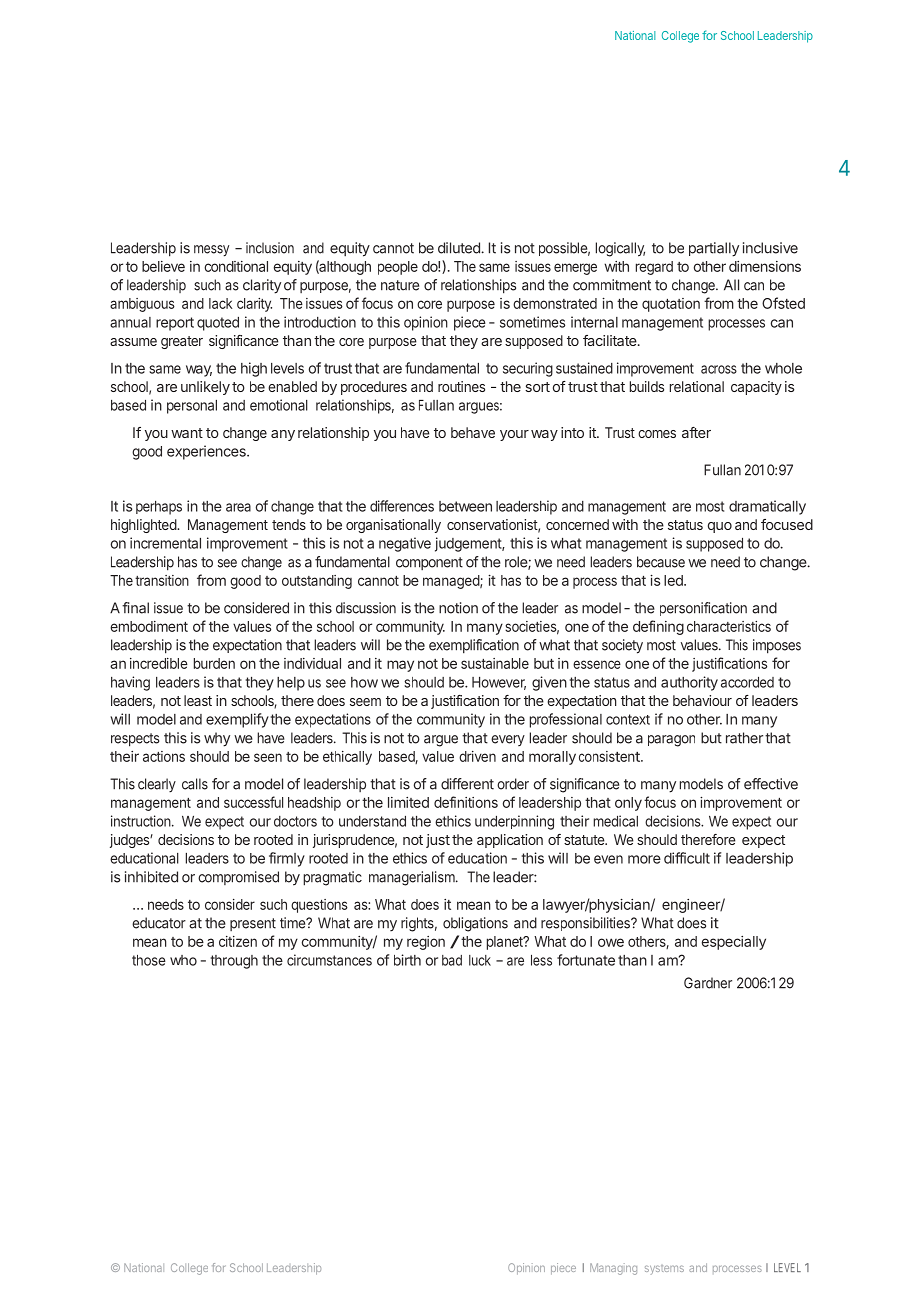 The image size is (924, 1307). What do you see at coordinates (465, 506) in the document?
I see `between` at bounding box center [465, 506].
